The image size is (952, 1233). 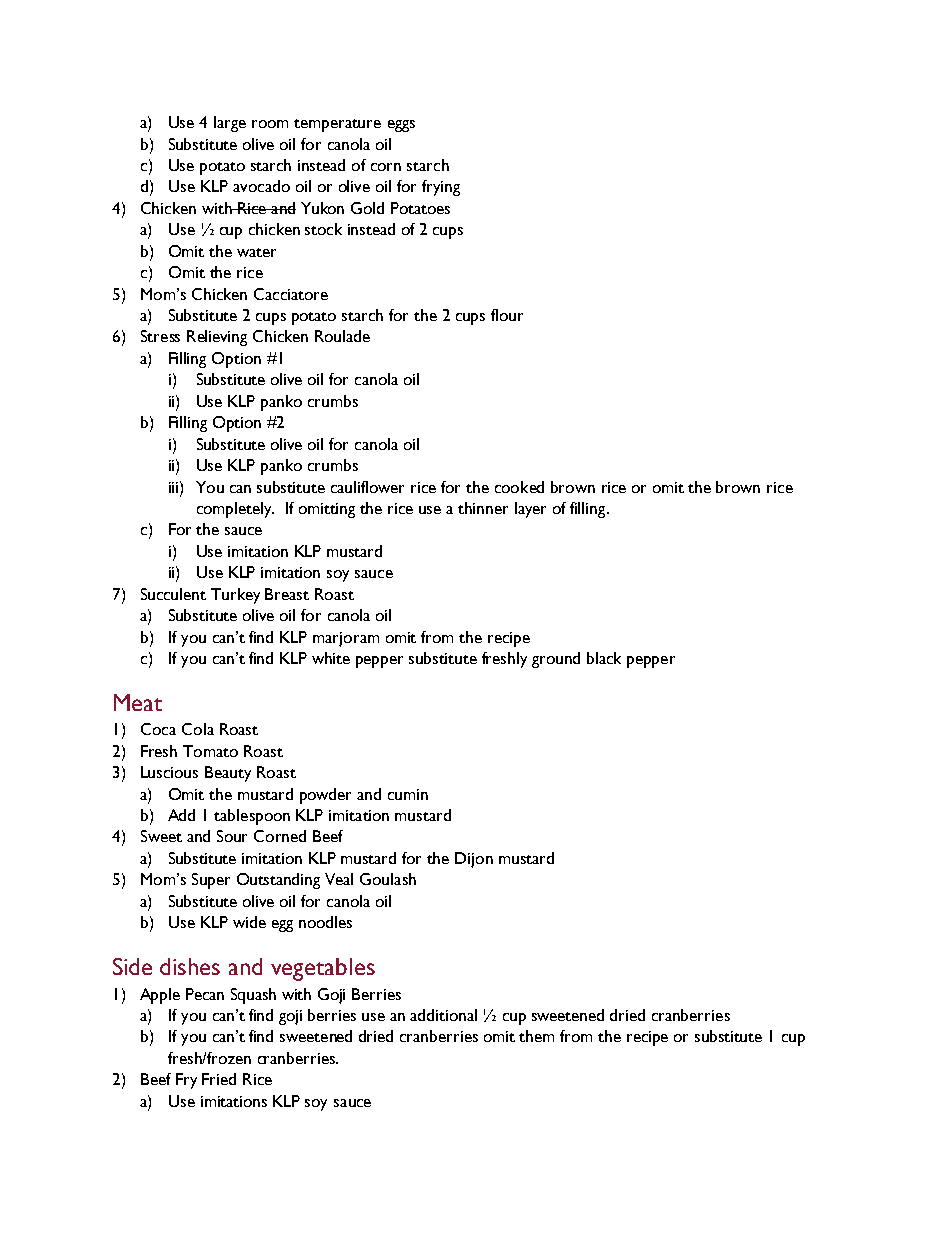 What do you see at coordinates (441, 188) in the page?
I see `frying` at bounding box center [441, 188].
